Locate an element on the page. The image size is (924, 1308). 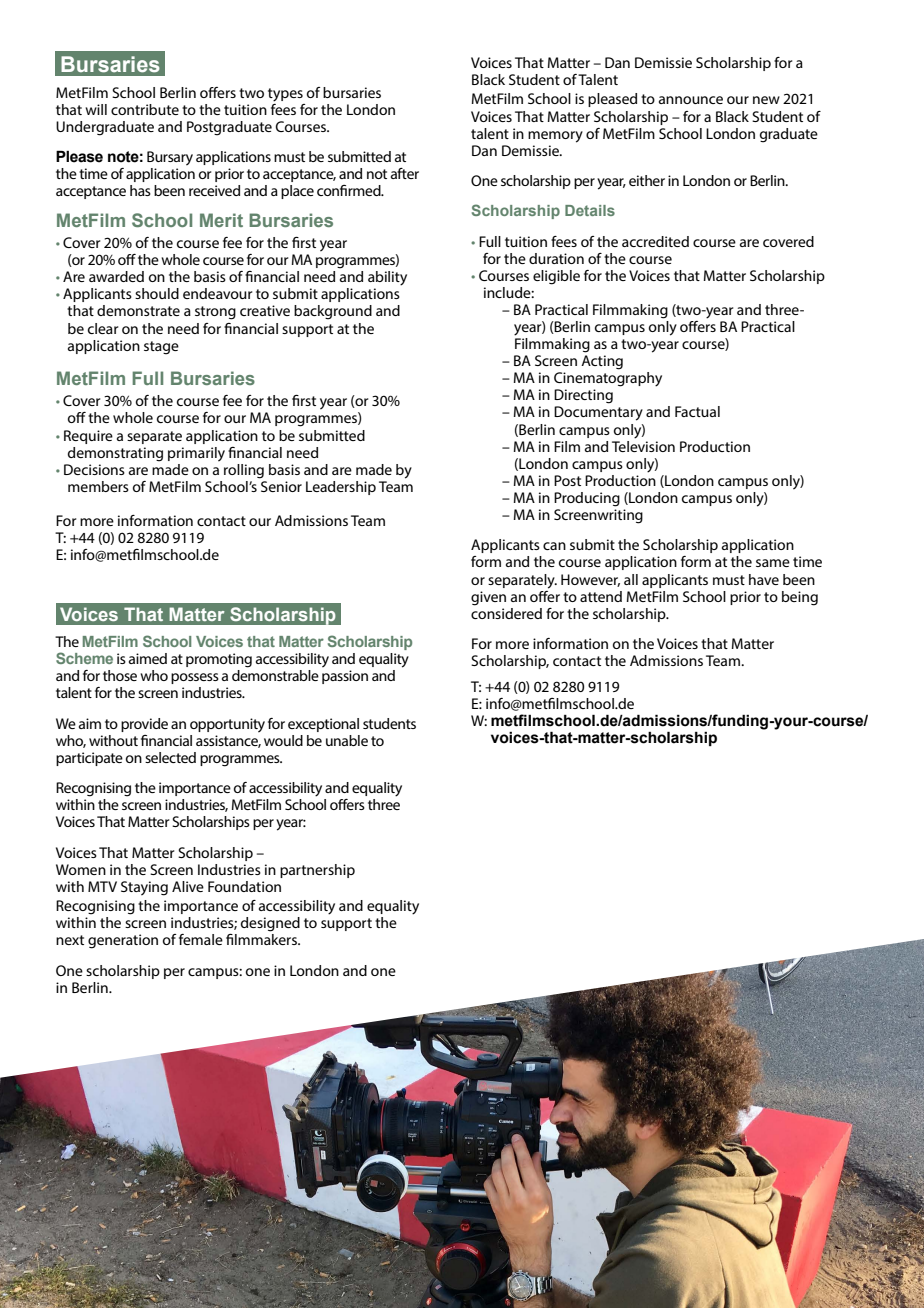
contribute is located at coordinates (145, 109).
